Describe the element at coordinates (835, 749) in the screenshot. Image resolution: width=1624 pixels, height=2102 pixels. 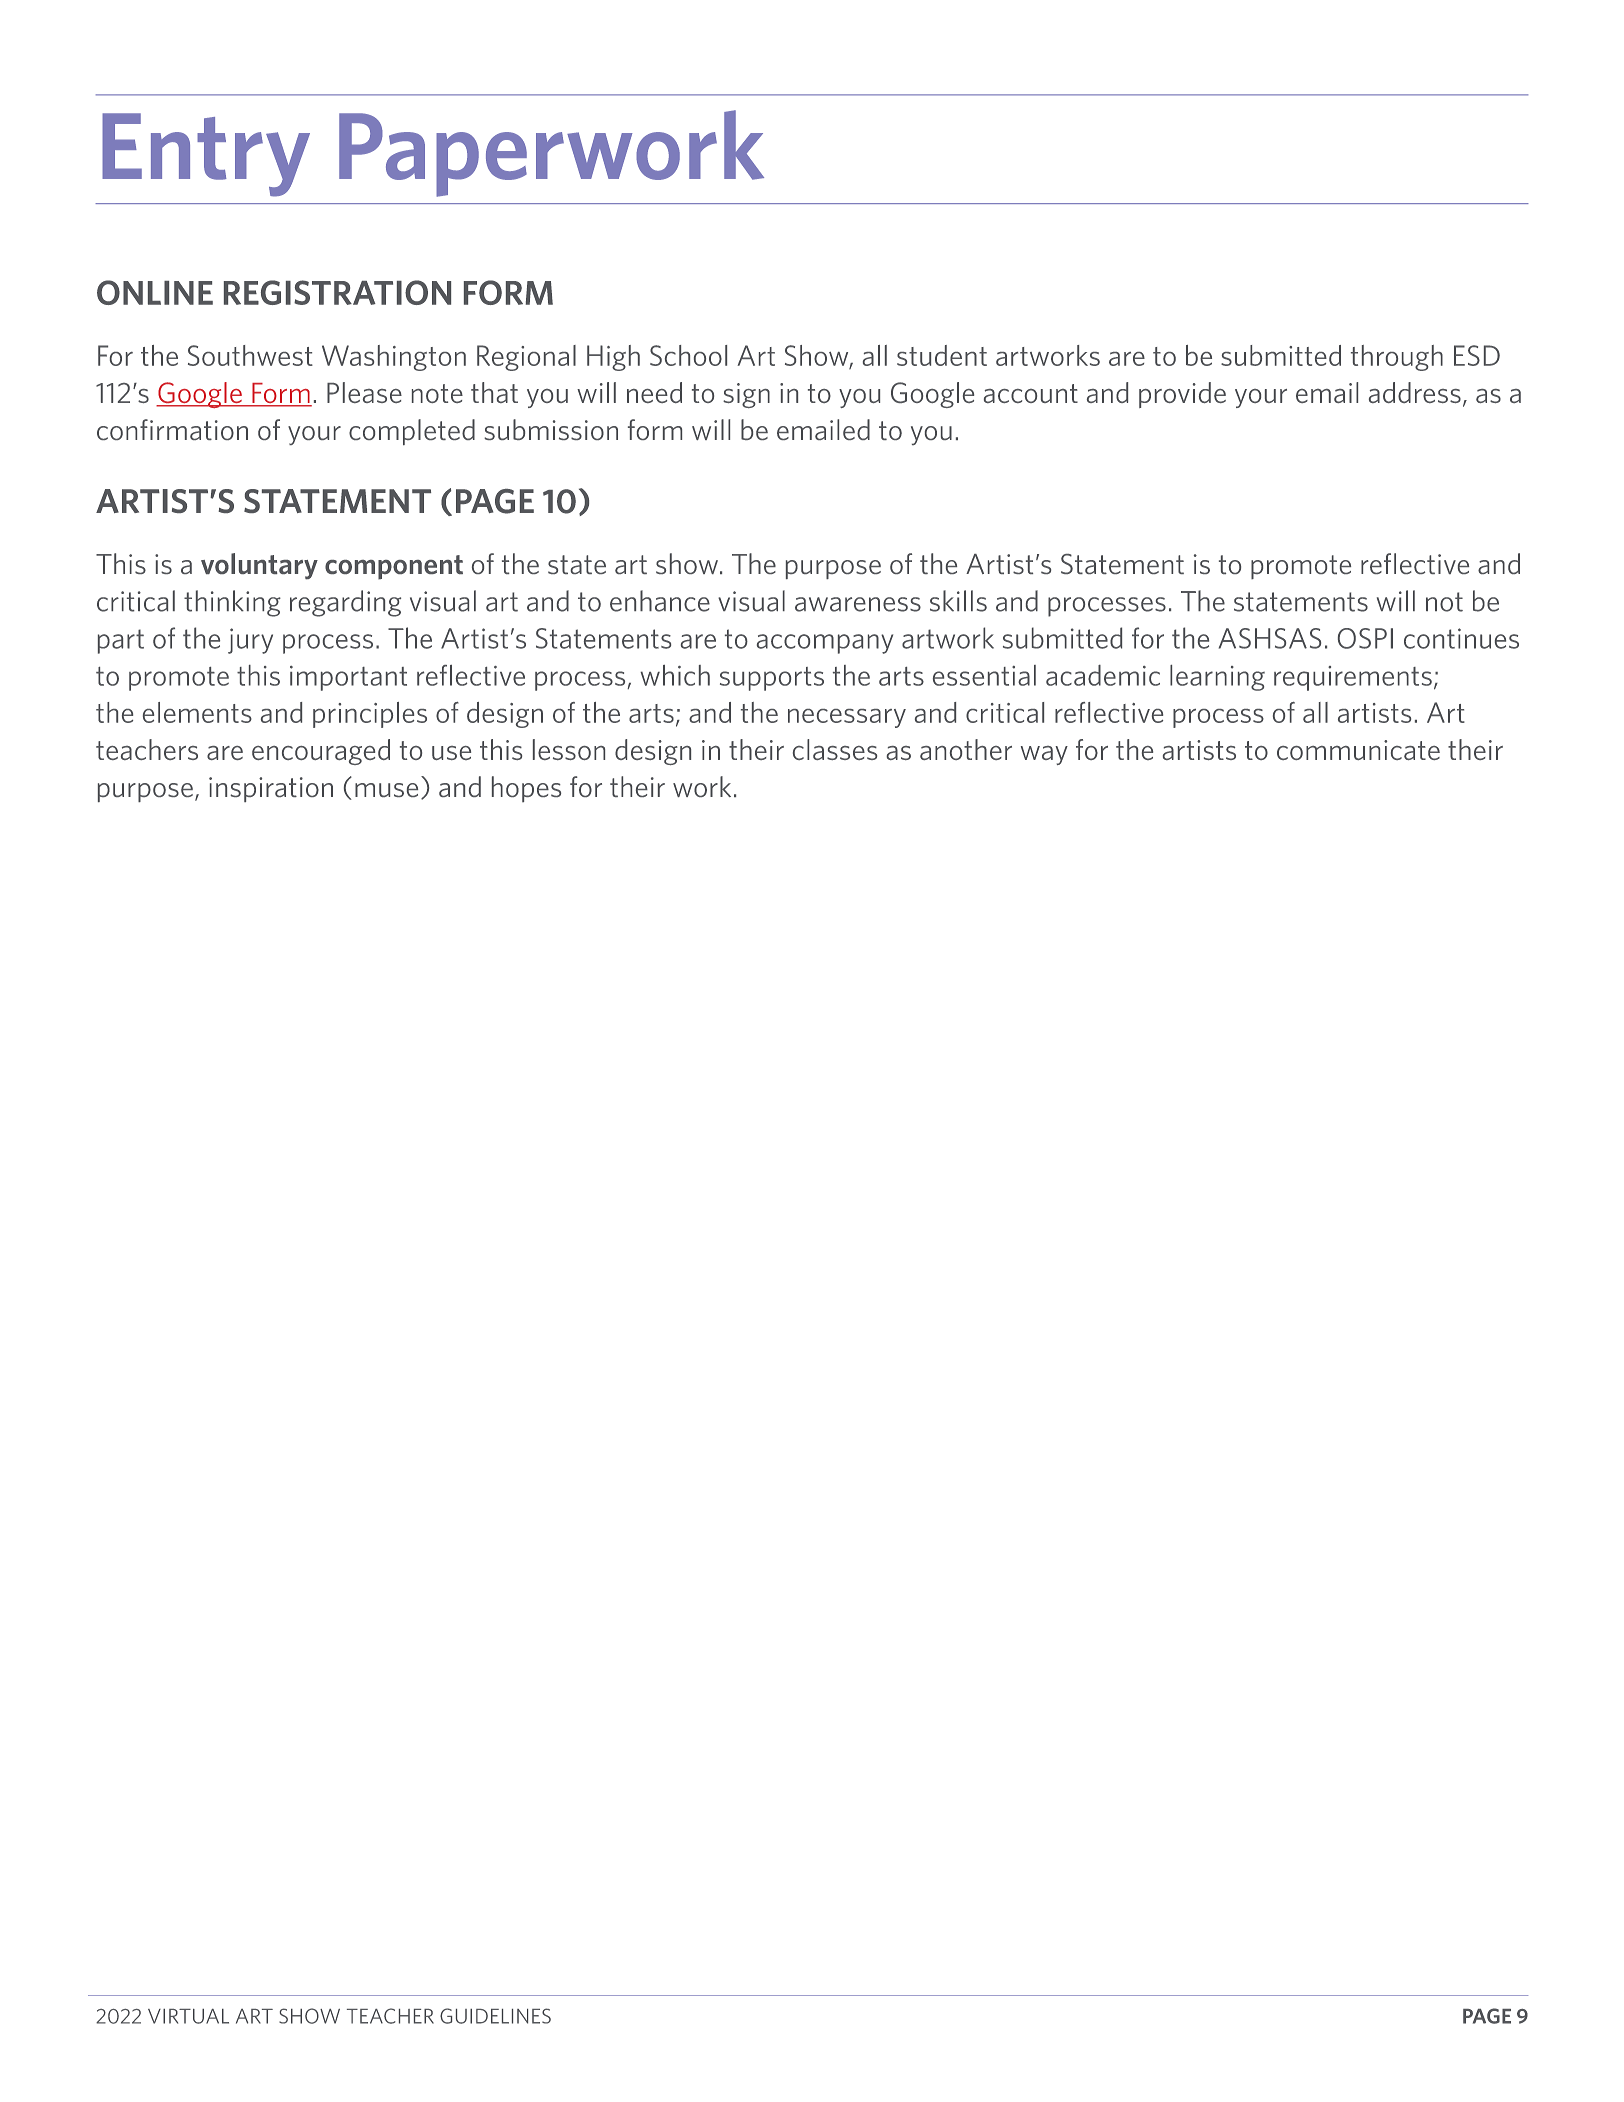
I see `classes` at that location.
